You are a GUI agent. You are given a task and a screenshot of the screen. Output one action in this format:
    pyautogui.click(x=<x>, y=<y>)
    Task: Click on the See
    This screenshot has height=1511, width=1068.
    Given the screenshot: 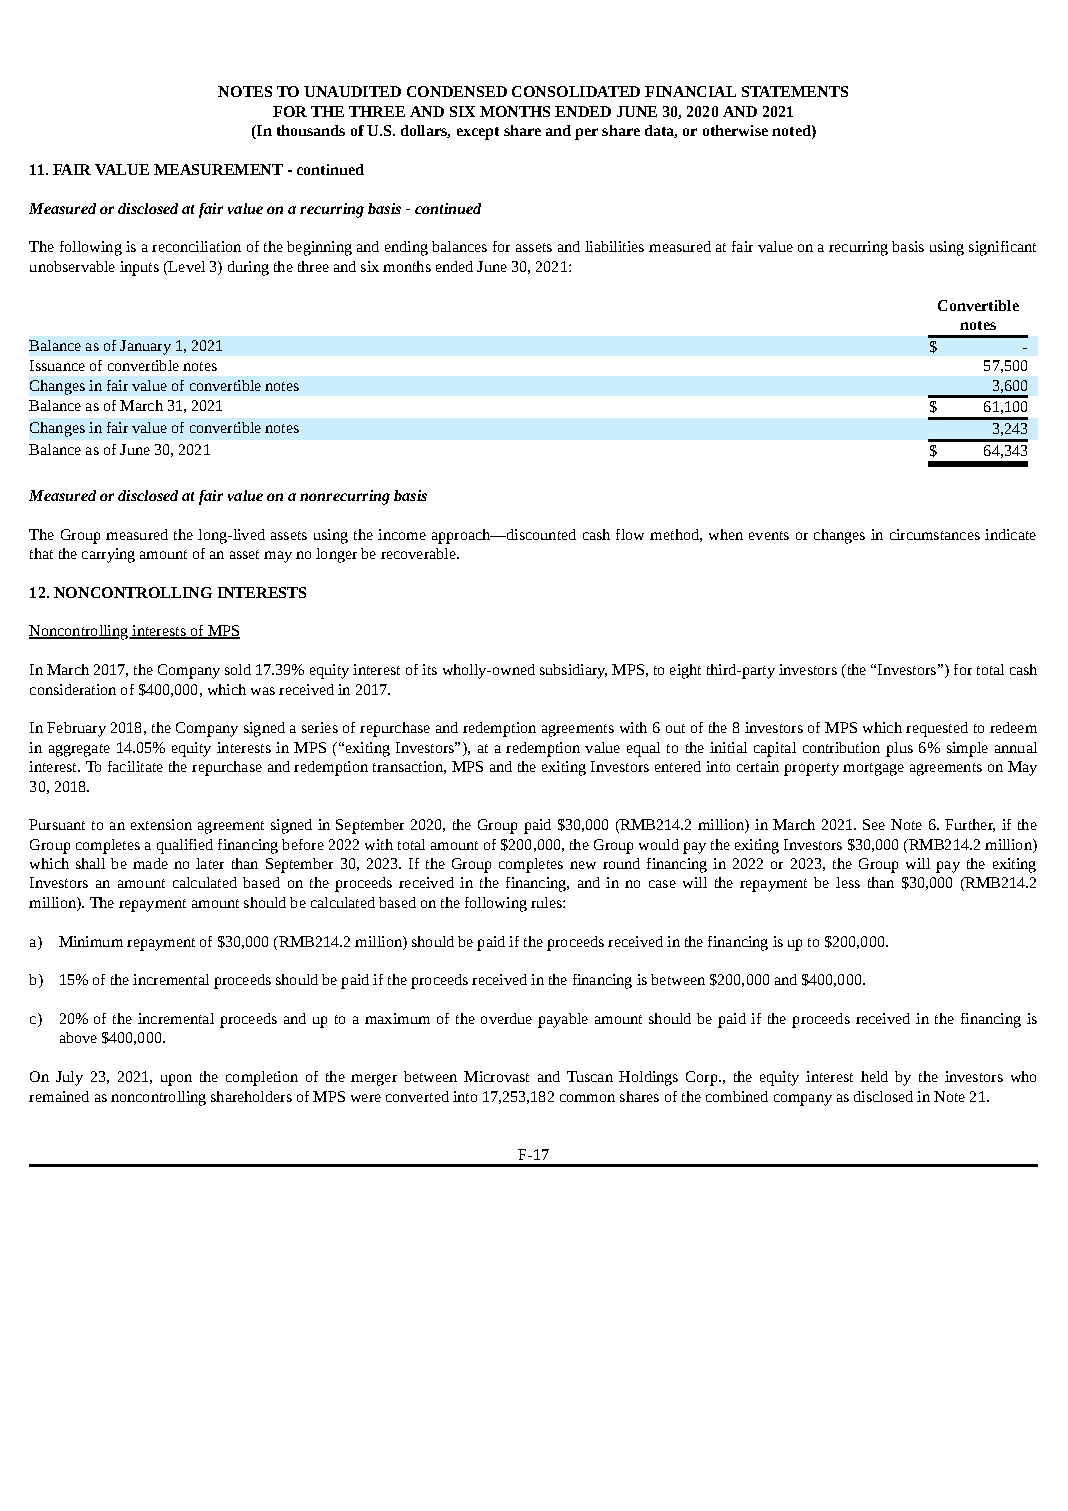 What is the action you would take?
    pyautogui.click(x=874, y=824)
